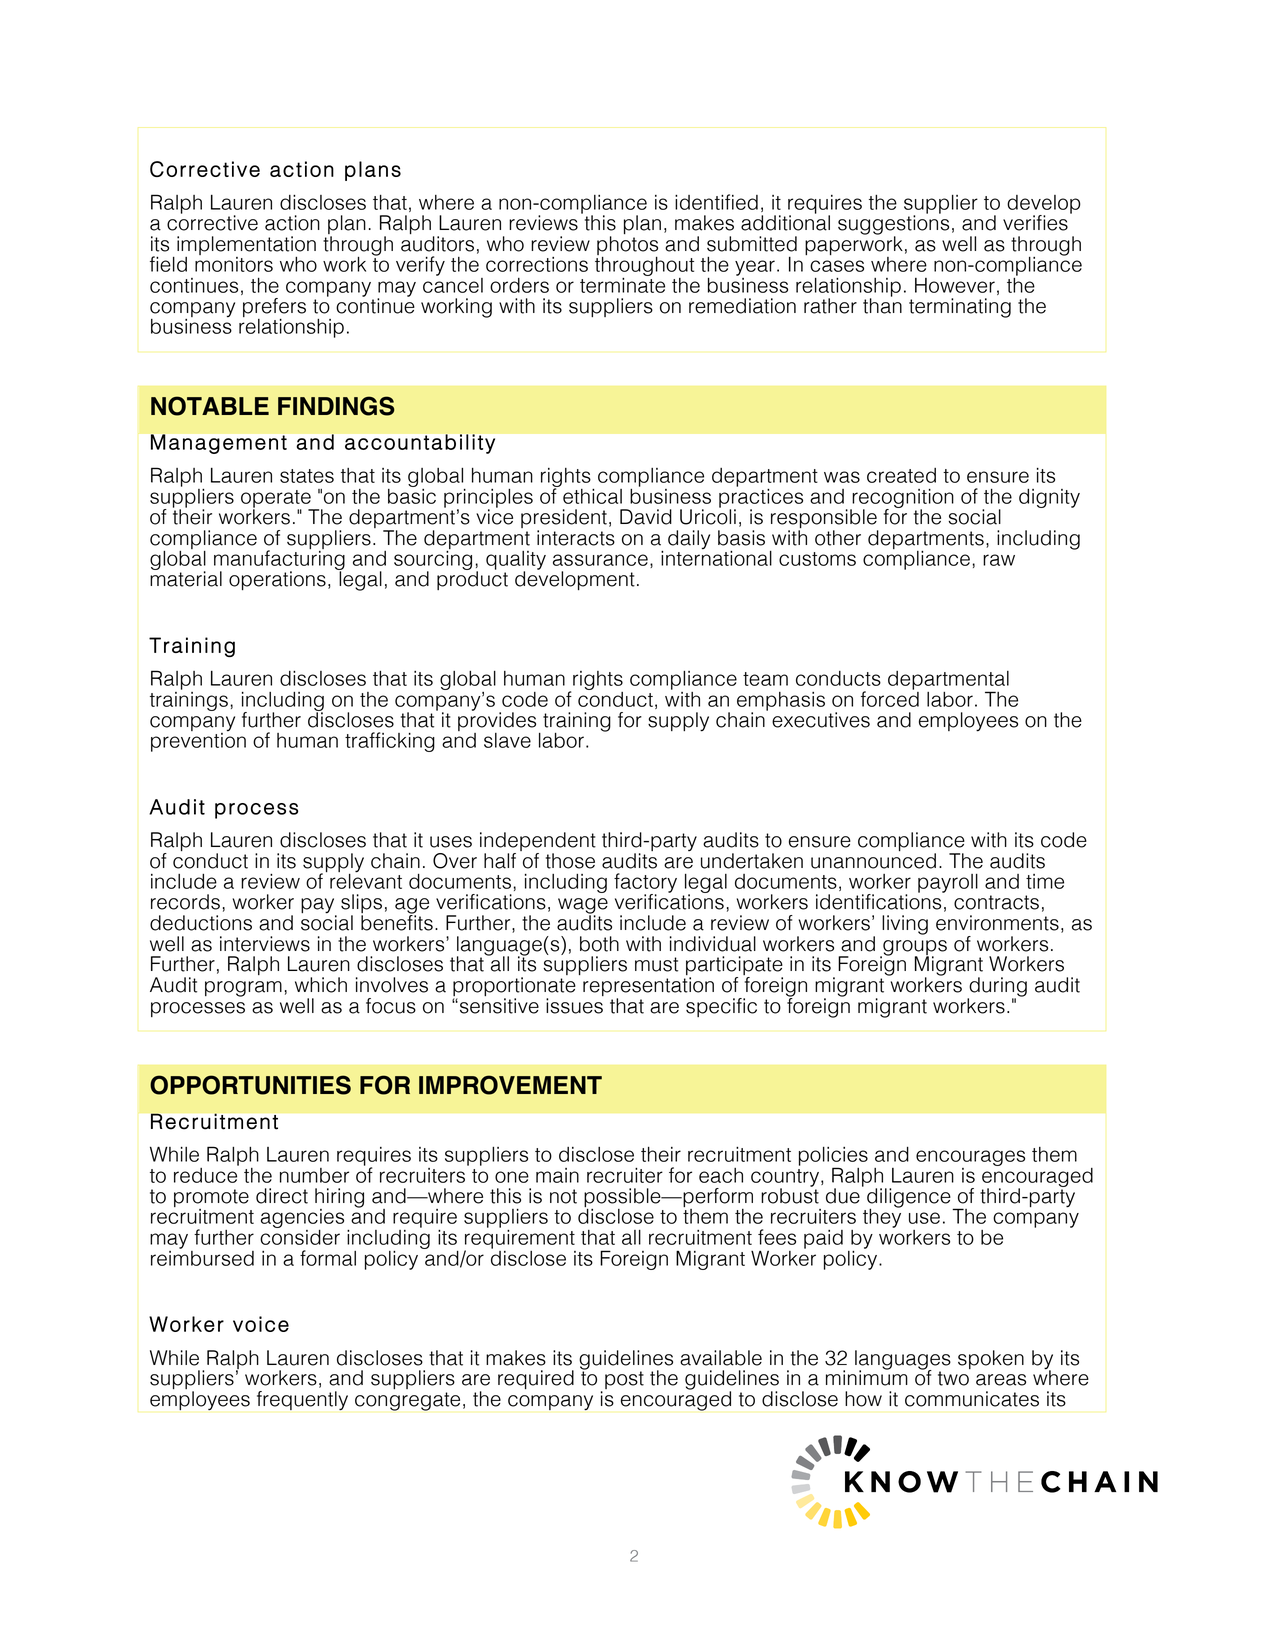  Describe the element at coordinates (893, 225) in the image. I see `suggestions` at that location.
